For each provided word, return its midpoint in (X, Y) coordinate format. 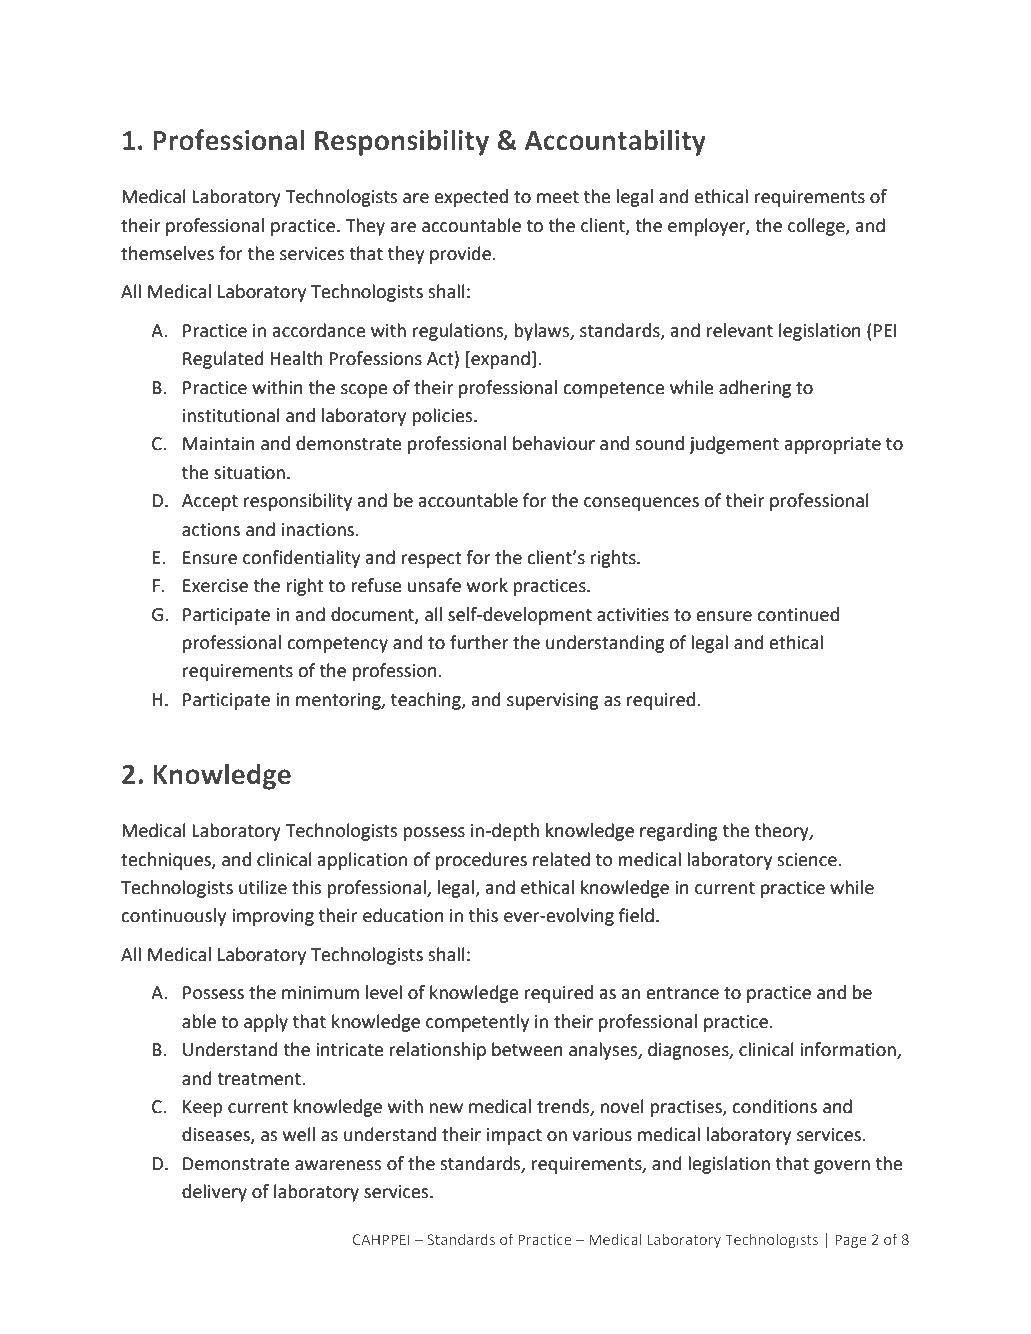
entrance (683, 993)
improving (273, 917)
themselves (167, 253)
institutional (231, 415)
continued (798, 614)
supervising (553, 701)
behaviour (554, 443)
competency (337, 645)
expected (471, 198)
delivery (214, 1193)
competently (477, 1023)
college (817, 227)
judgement (734, 445)
